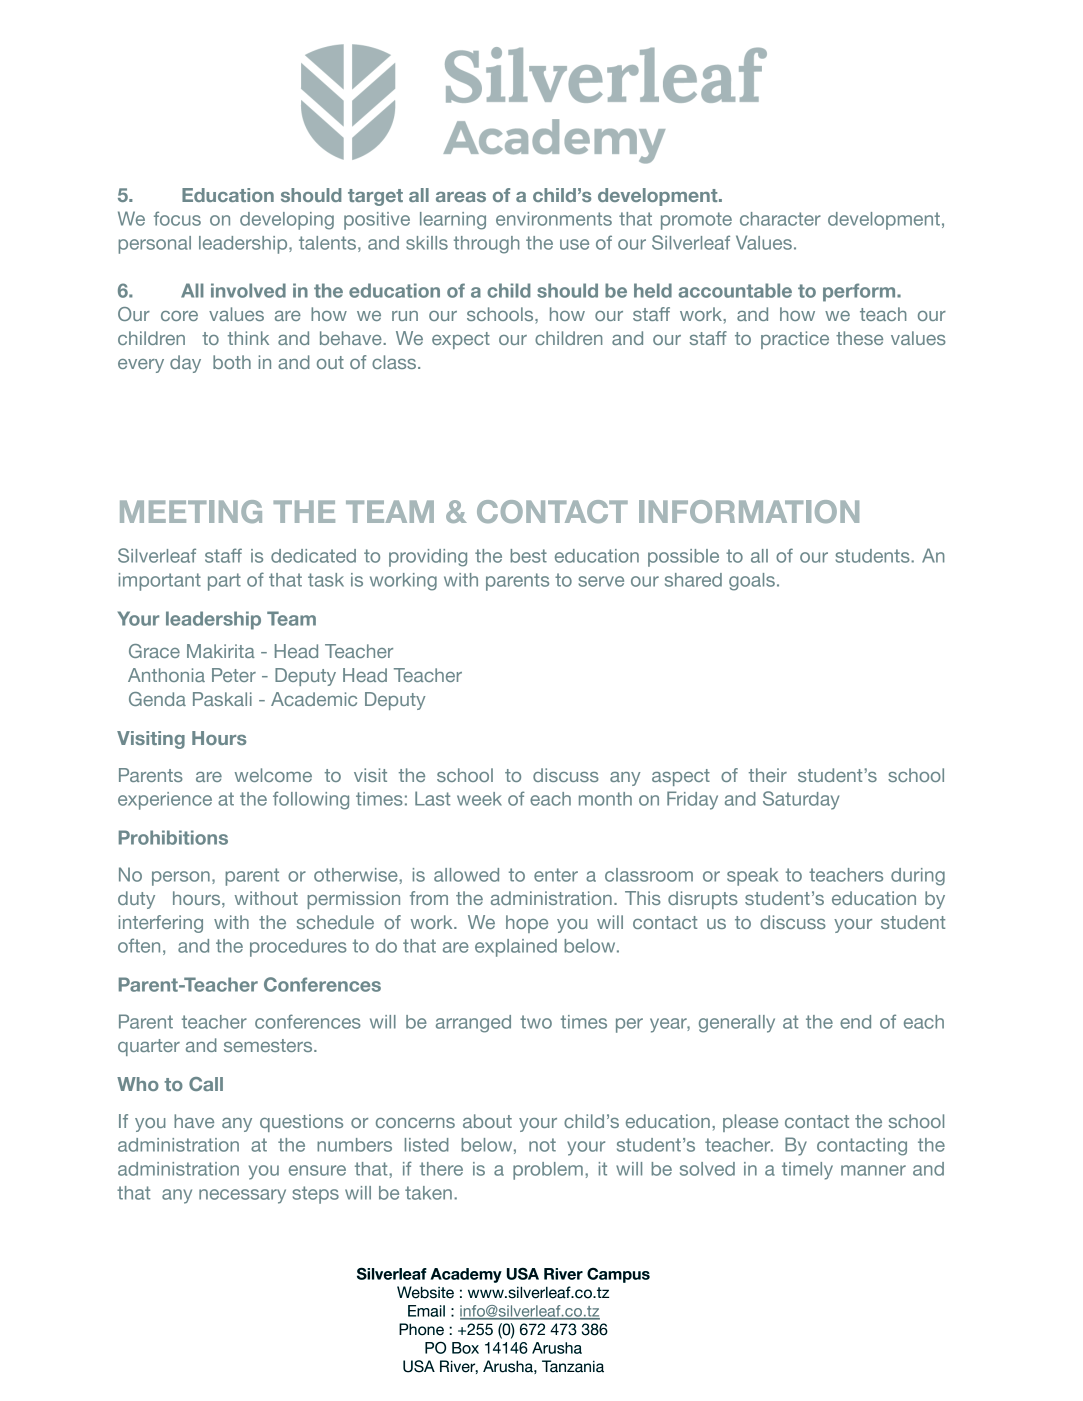  What do you see at coordinates (177, 218) in the image?
I see `focus` at bounding box center [177, 218].
